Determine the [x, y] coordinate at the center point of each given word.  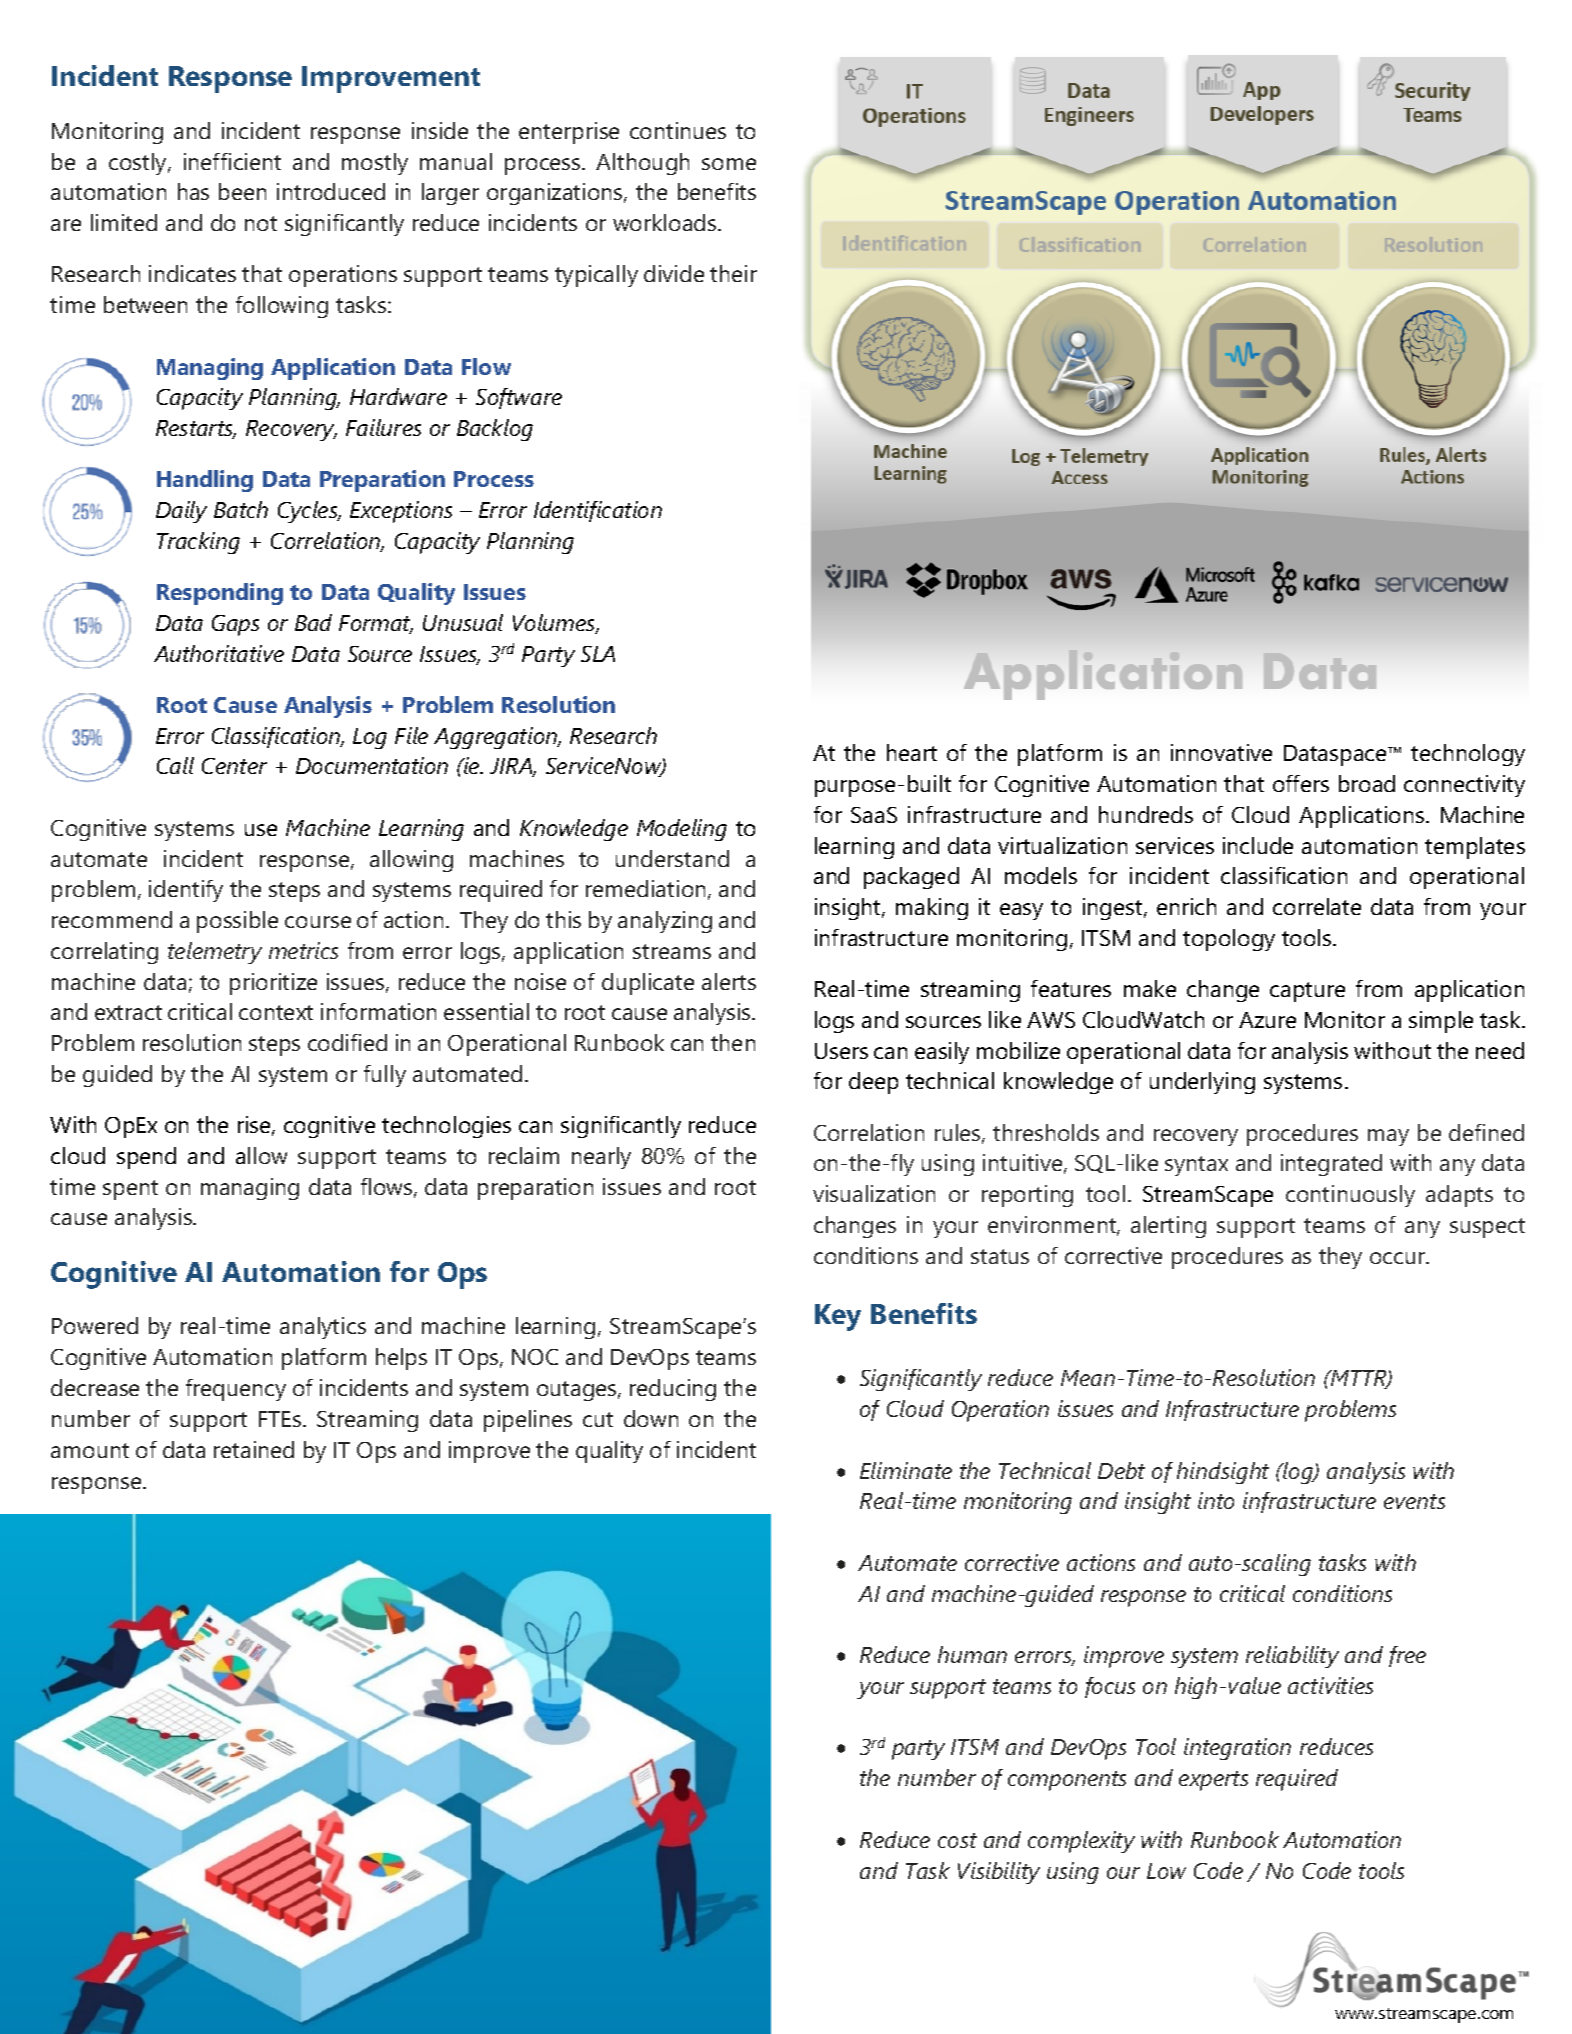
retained [254, 1449]
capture [1307, 992]
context [276, 1012]
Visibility [999, 1873]
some [729, 164]
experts [1213, 1781]
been [242, 191]
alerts [729, 981]
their [733, 273]
